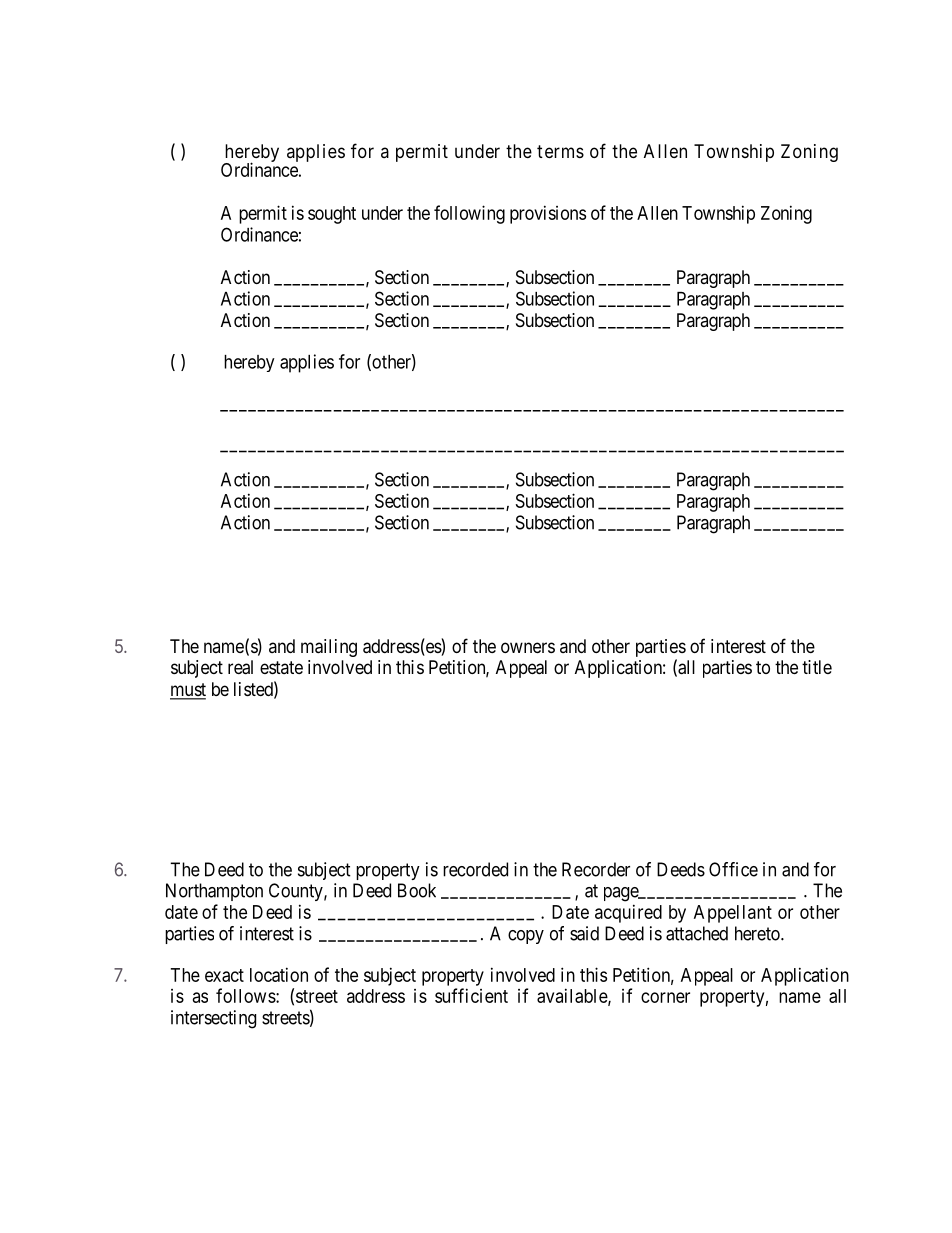  I want to click on sought, so click(332, 215).
